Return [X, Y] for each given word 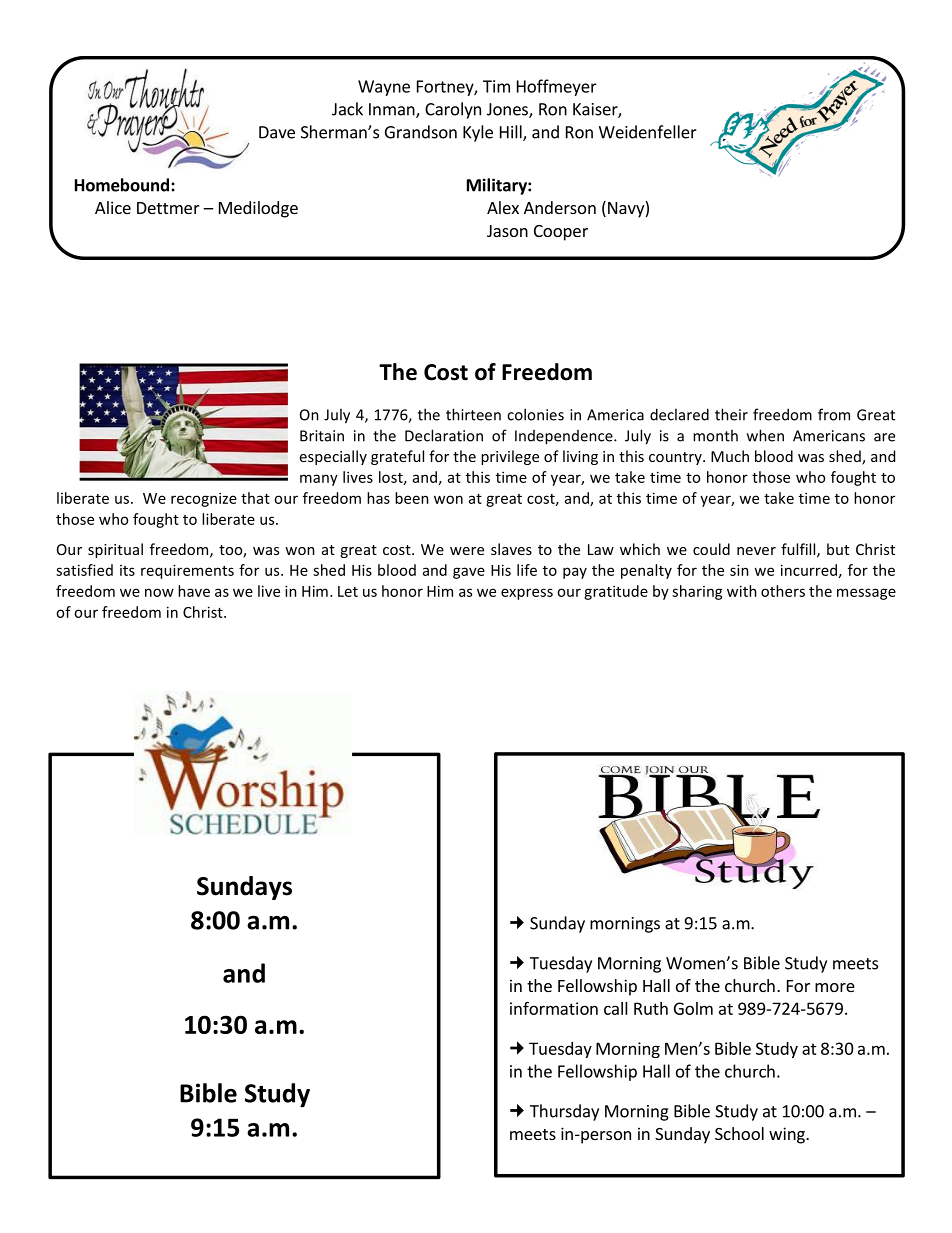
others [783, 591]
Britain [322, 436]
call [616, 1008]
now [159, 592]
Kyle [478, 133]
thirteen [473, 414]
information [554, 1008]
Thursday [564, 1112]
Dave [277, 132]
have [194, 591]
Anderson [560, 207]
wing [788, 1135]
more [835, 987]
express [527, 594]
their [731, 414]
